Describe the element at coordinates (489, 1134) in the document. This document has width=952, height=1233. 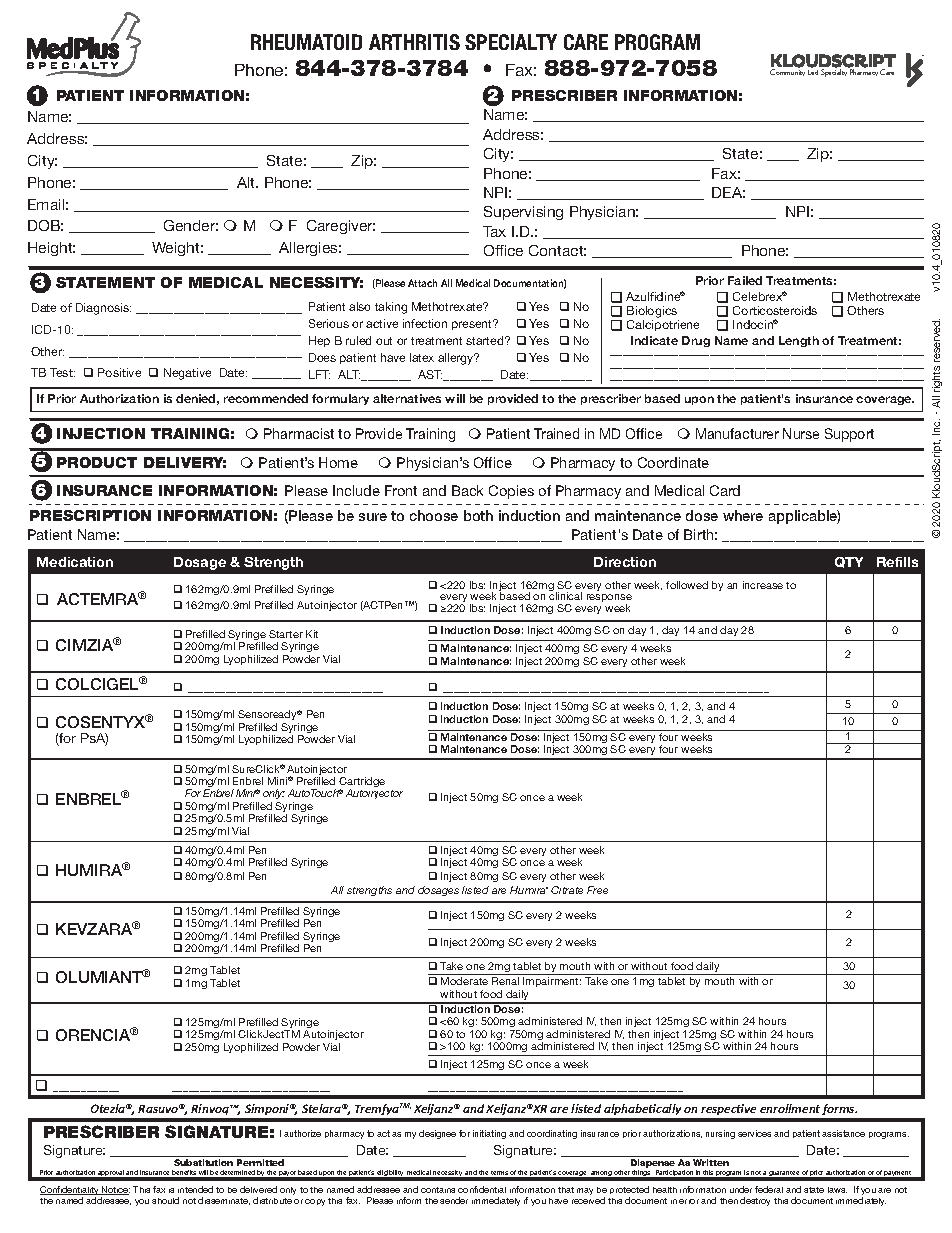
I see `initiating` at that location.
